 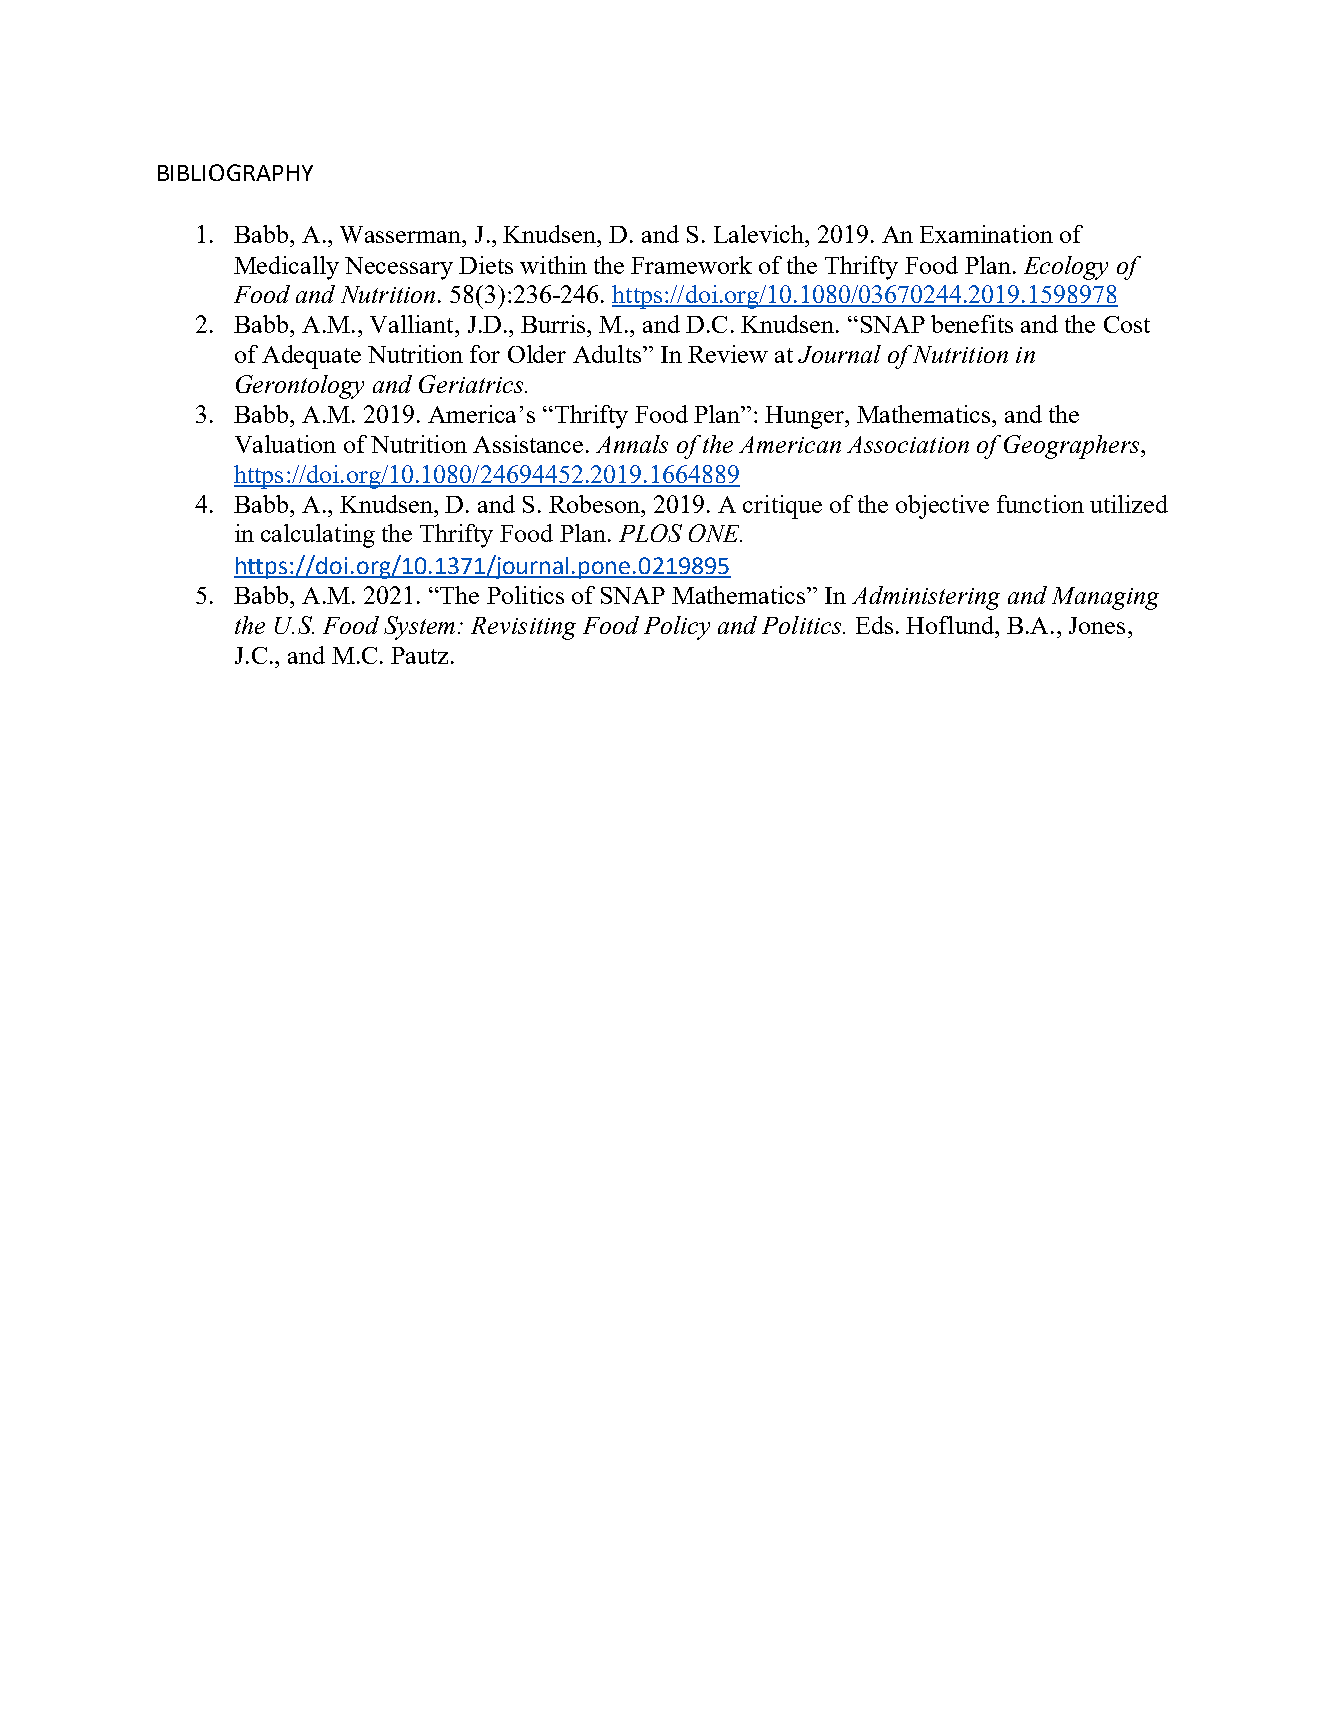 I want to click on Framework, so click(x=691, y=265).
